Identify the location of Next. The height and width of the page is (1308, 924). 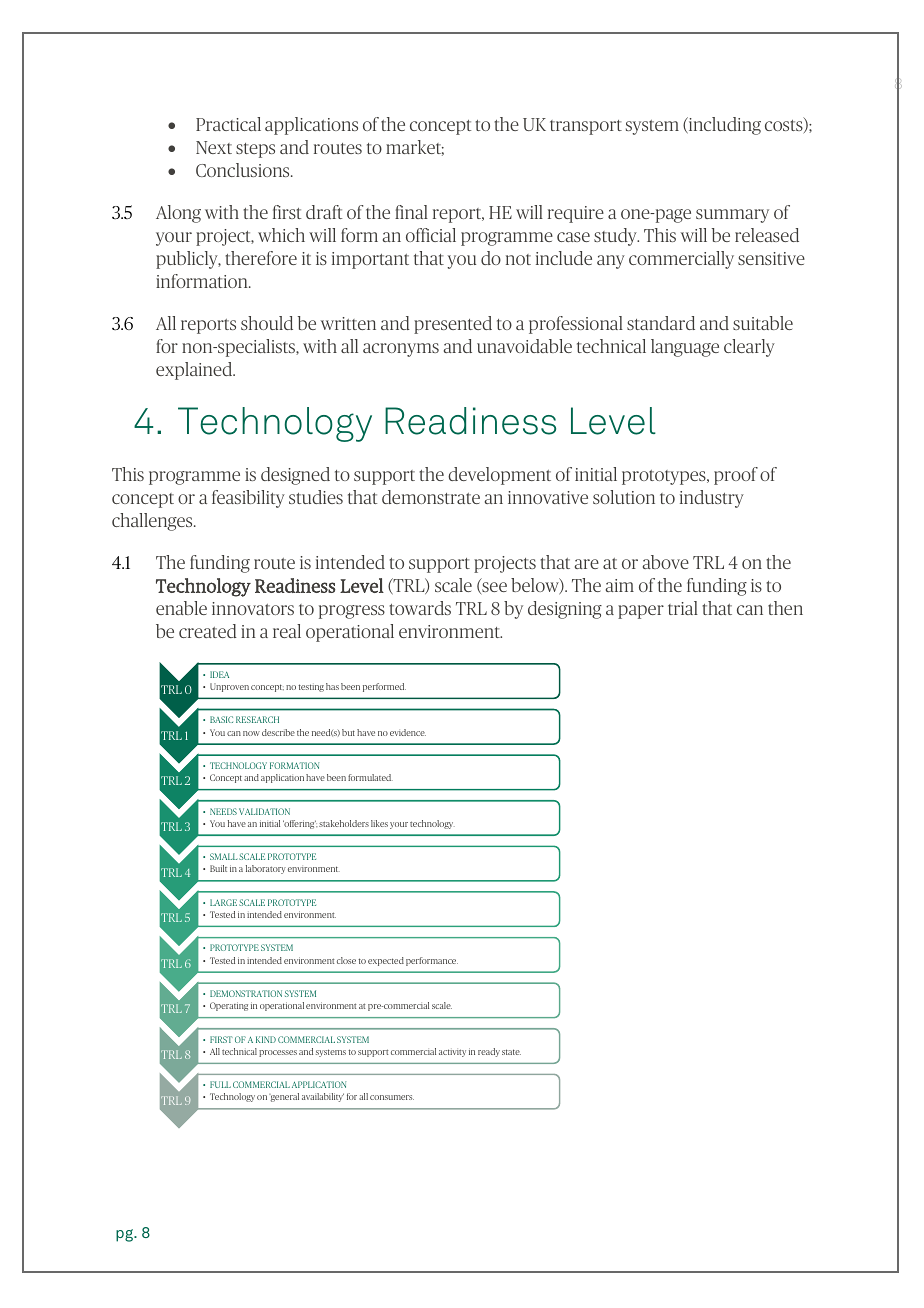
(214, 147).
